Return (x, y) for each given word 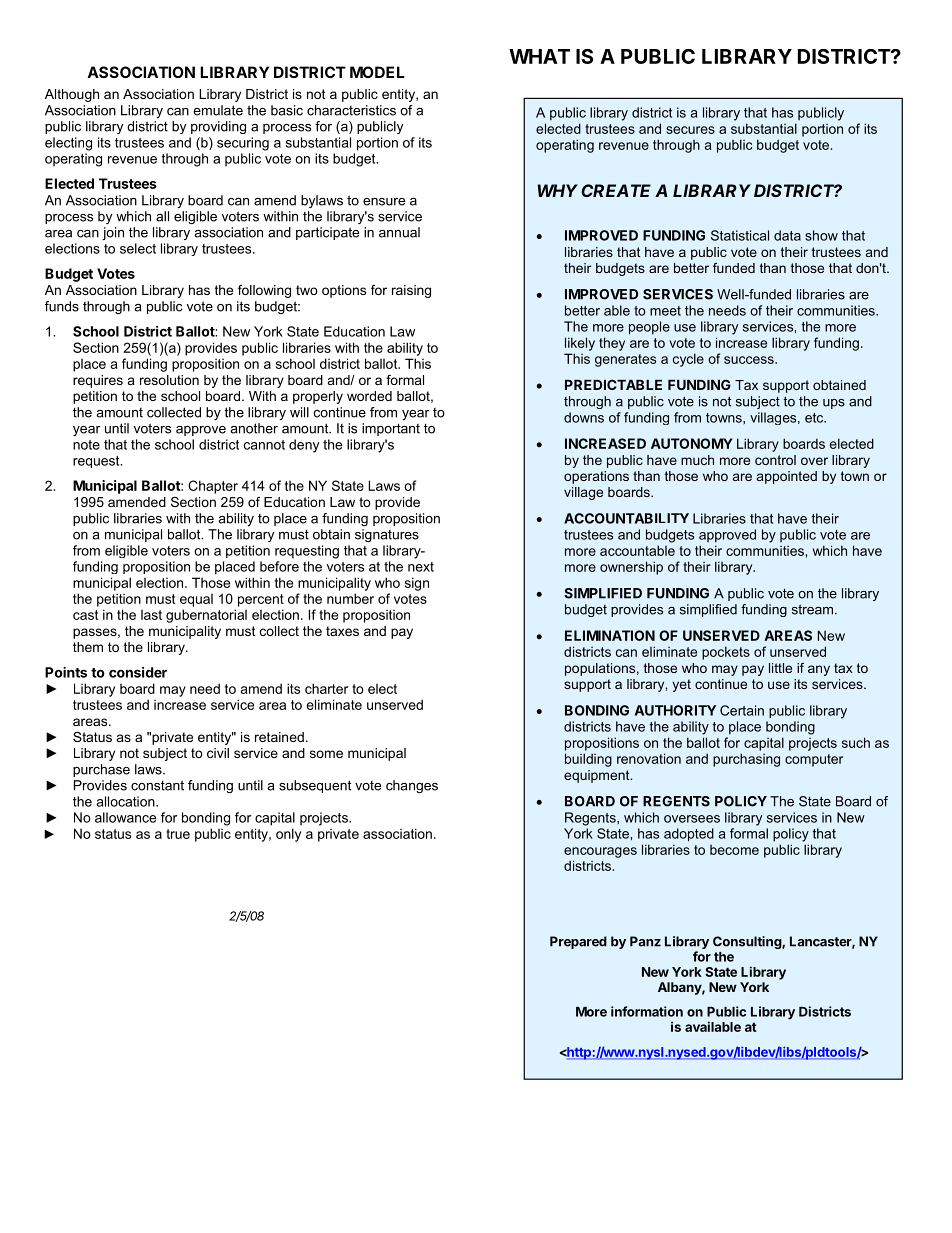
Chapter (213, 487)
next (421, 567)
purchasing (746, 760)
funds (62, 306)
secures (690, 130)
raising (411, 291)
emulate (218, 110)
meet (665, 311)
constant (157, 785)
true (178, 834)
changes (412, 786)
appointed (787, 477)
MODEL (377, 72)
